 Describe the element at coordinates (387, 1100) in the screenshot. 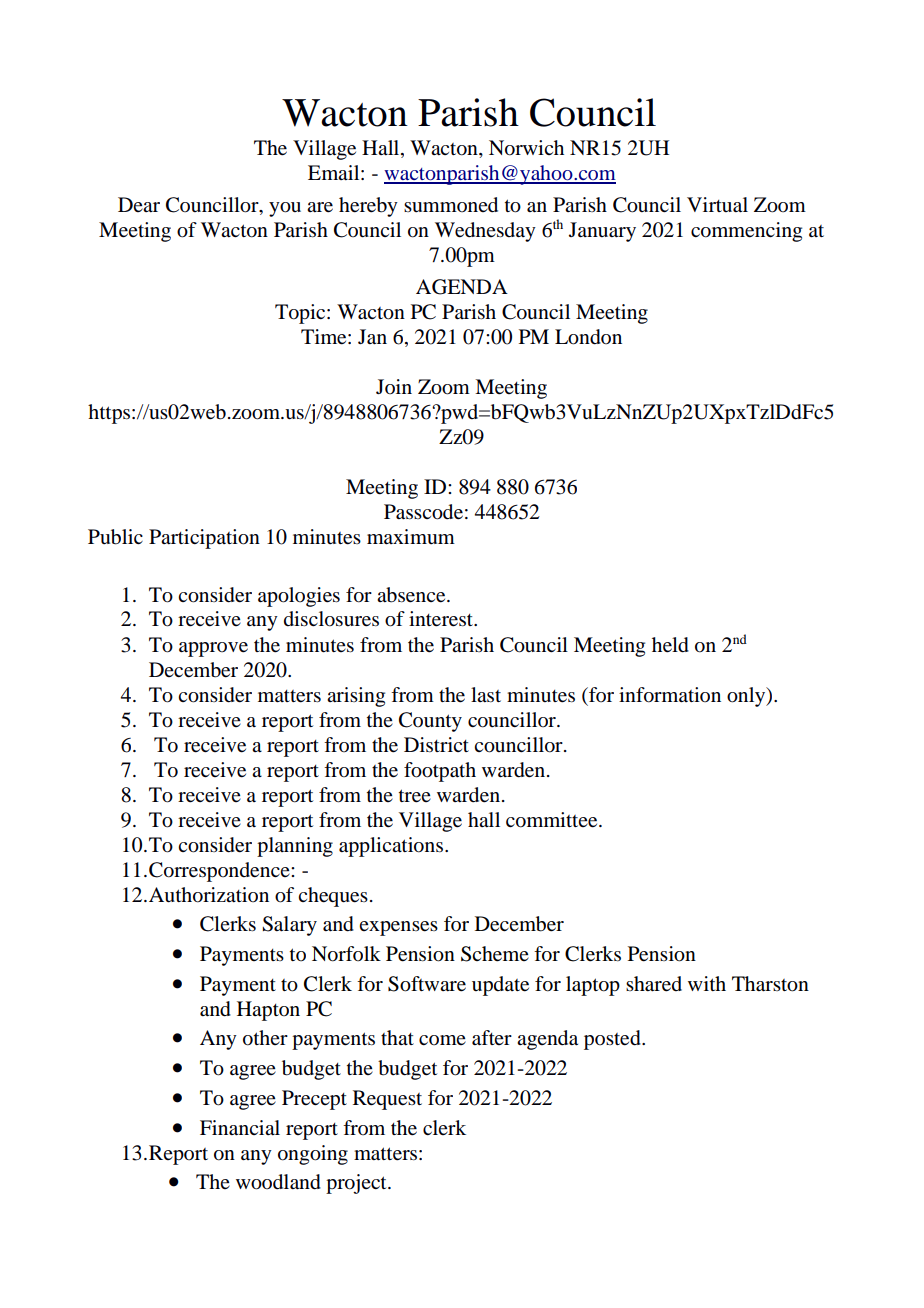

I see `Request` at that location.
